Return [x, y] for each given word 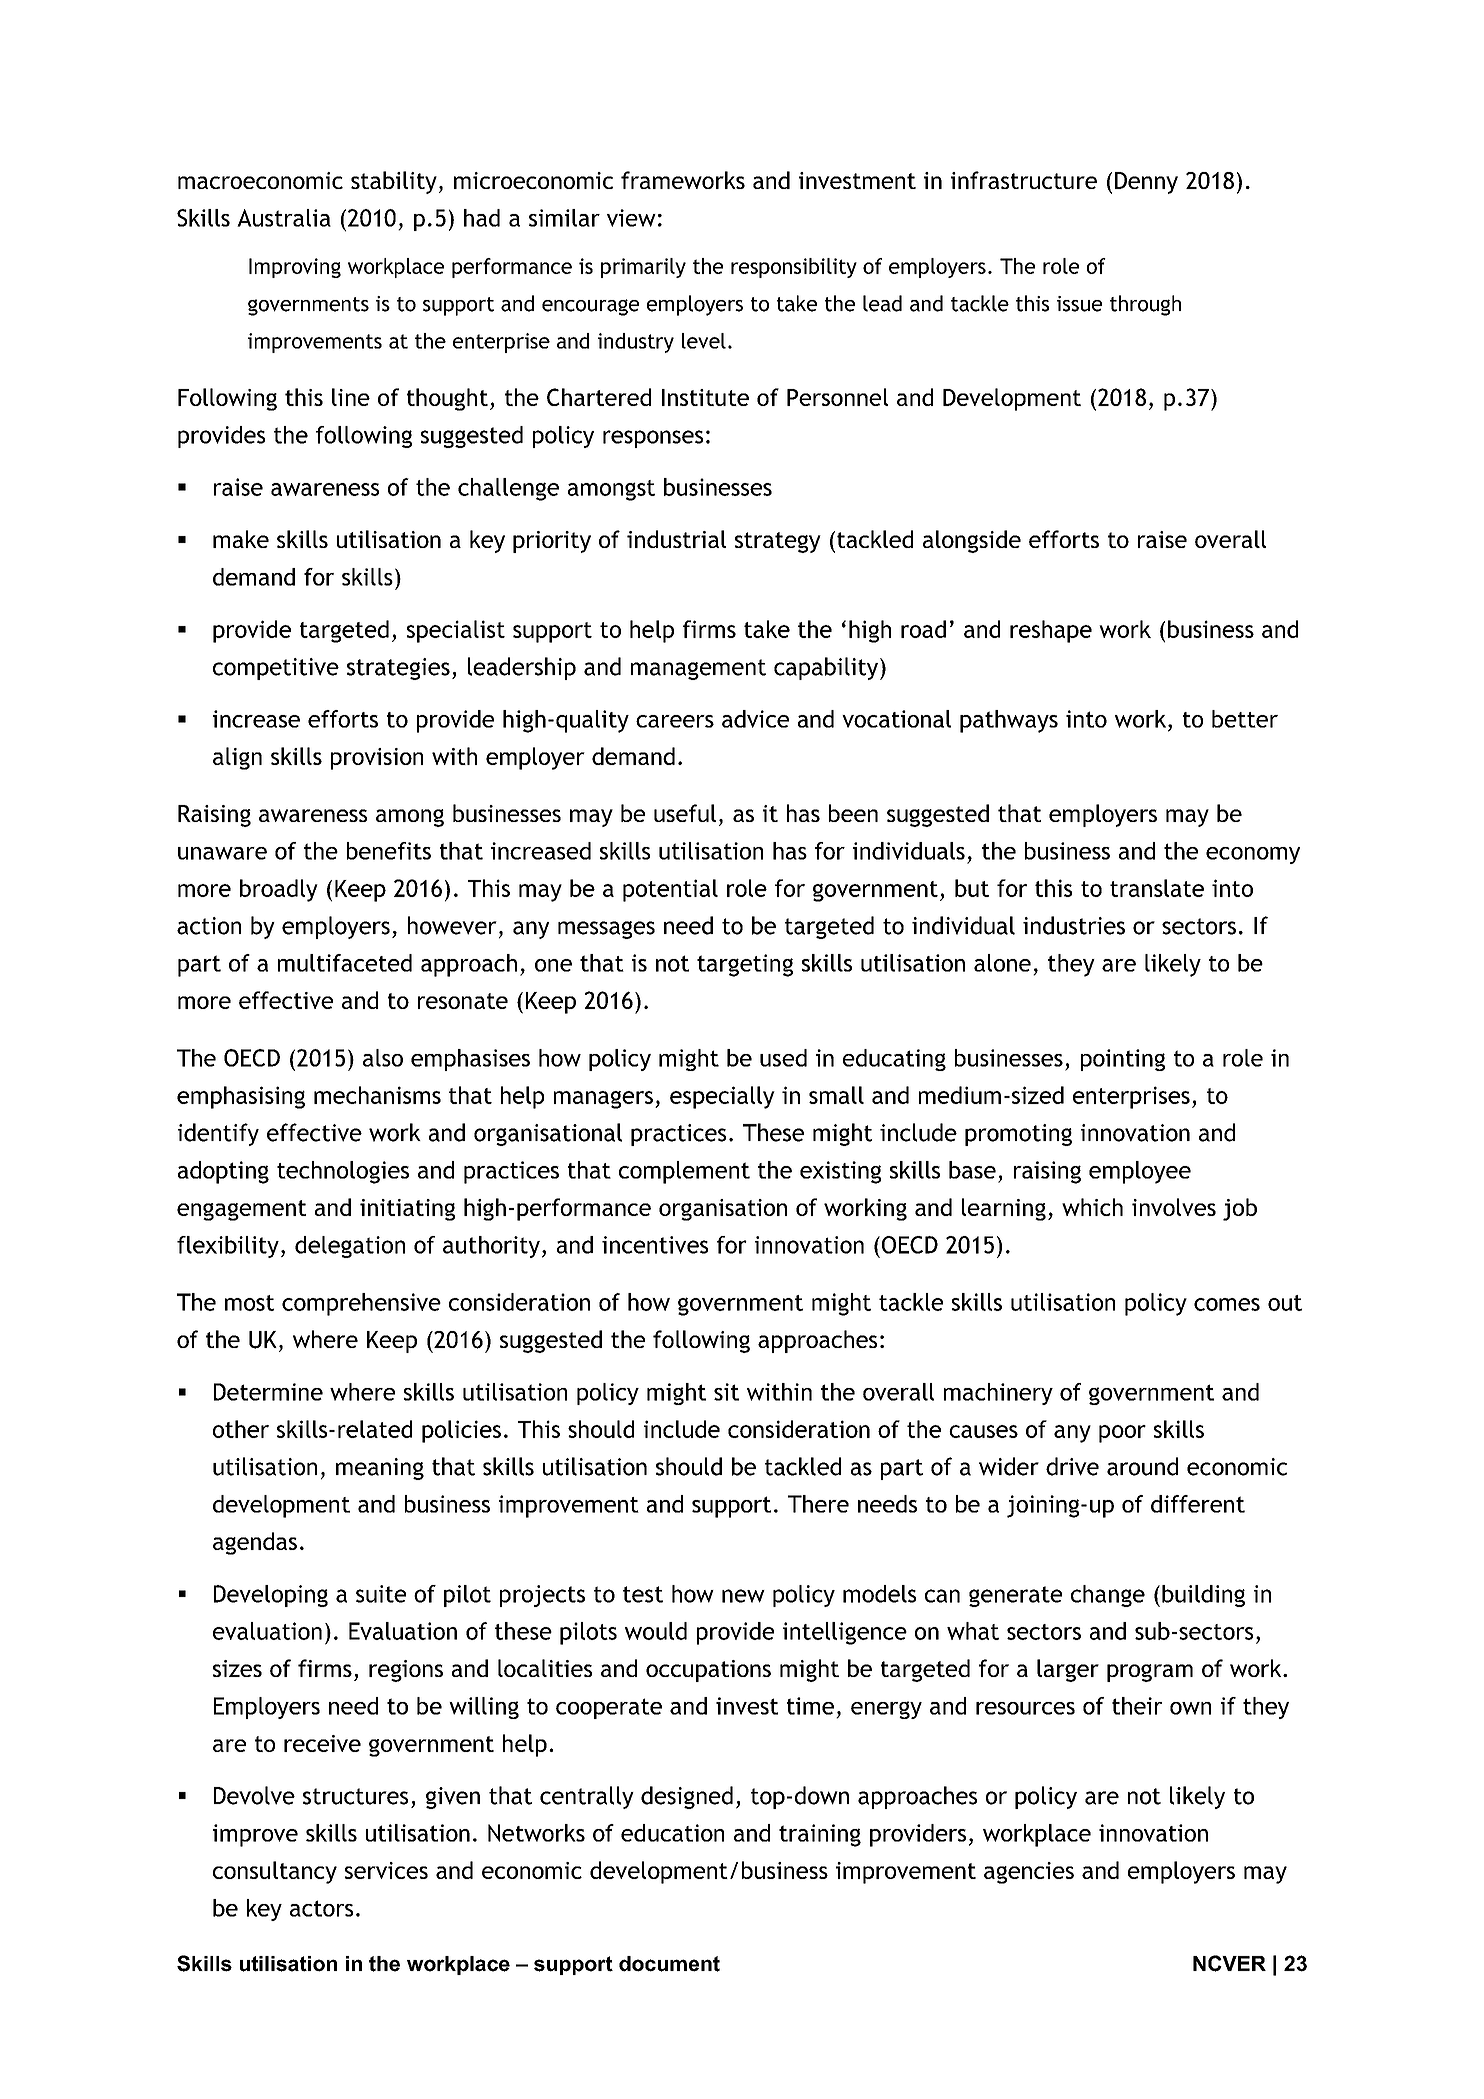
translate [1157, 888]
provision [377, 759]
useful [685, 813]
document [669, 1964]
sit [726, 1392]
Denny [1146, 183]
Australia [284, 218]
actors [321, 1908]
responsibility [794, 268]
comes [1227, 1304]
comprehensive [361, 1304]
